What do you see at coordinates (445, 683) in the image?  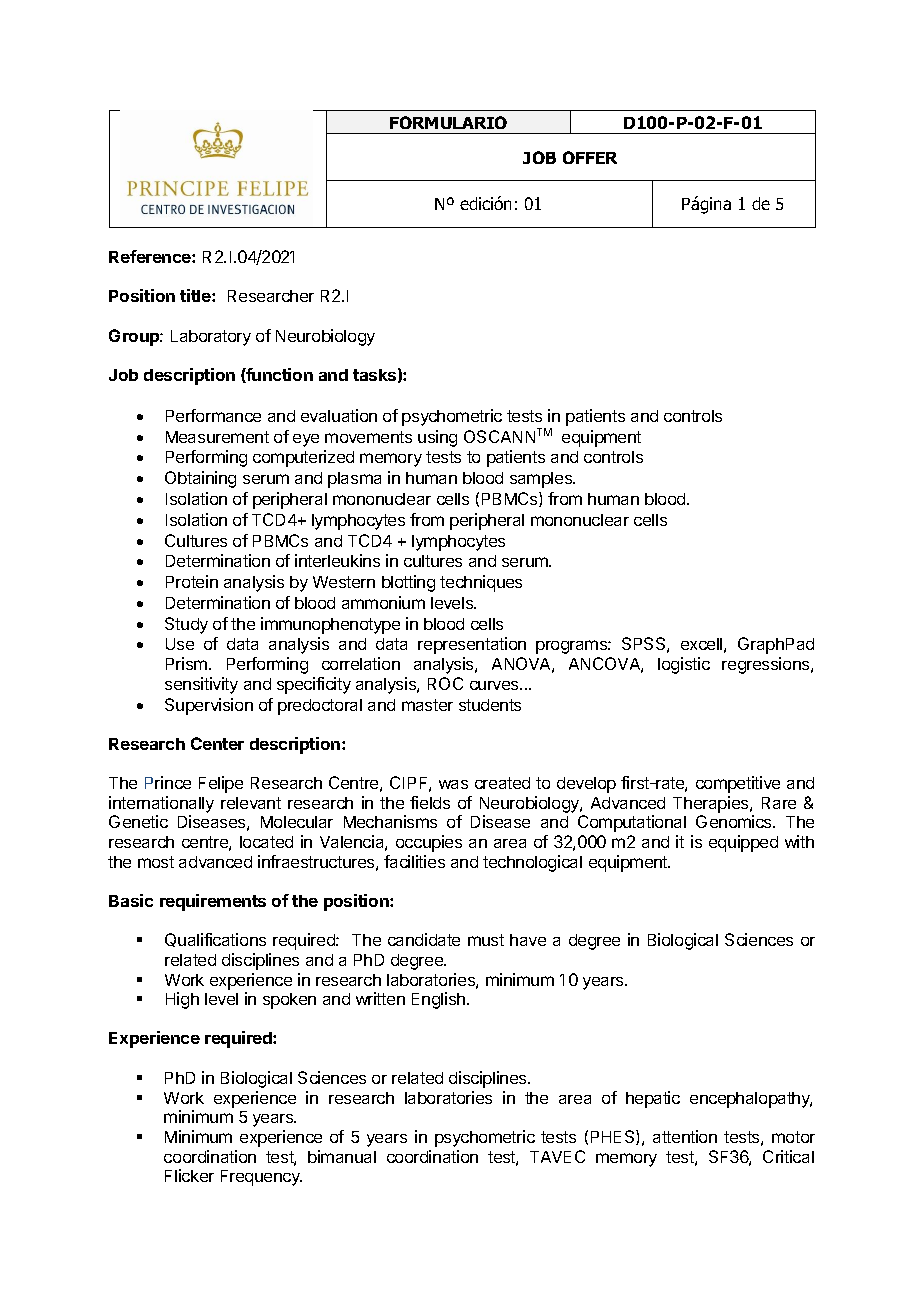 I see `ROC` at bounding box center [445, 683].
